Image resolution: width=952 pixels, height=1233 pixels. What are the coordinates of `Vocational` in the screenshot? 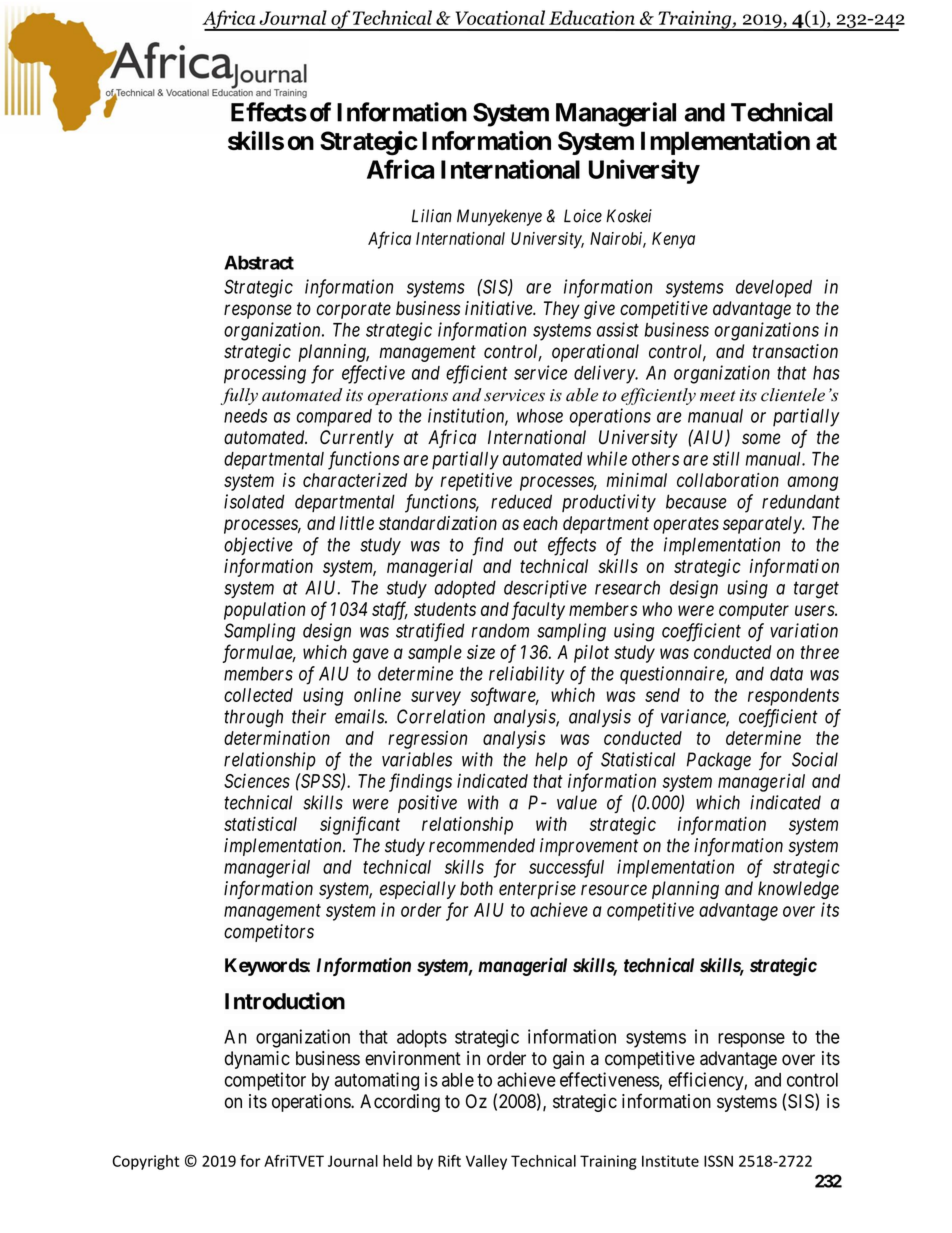 It's located at (500, 17).
